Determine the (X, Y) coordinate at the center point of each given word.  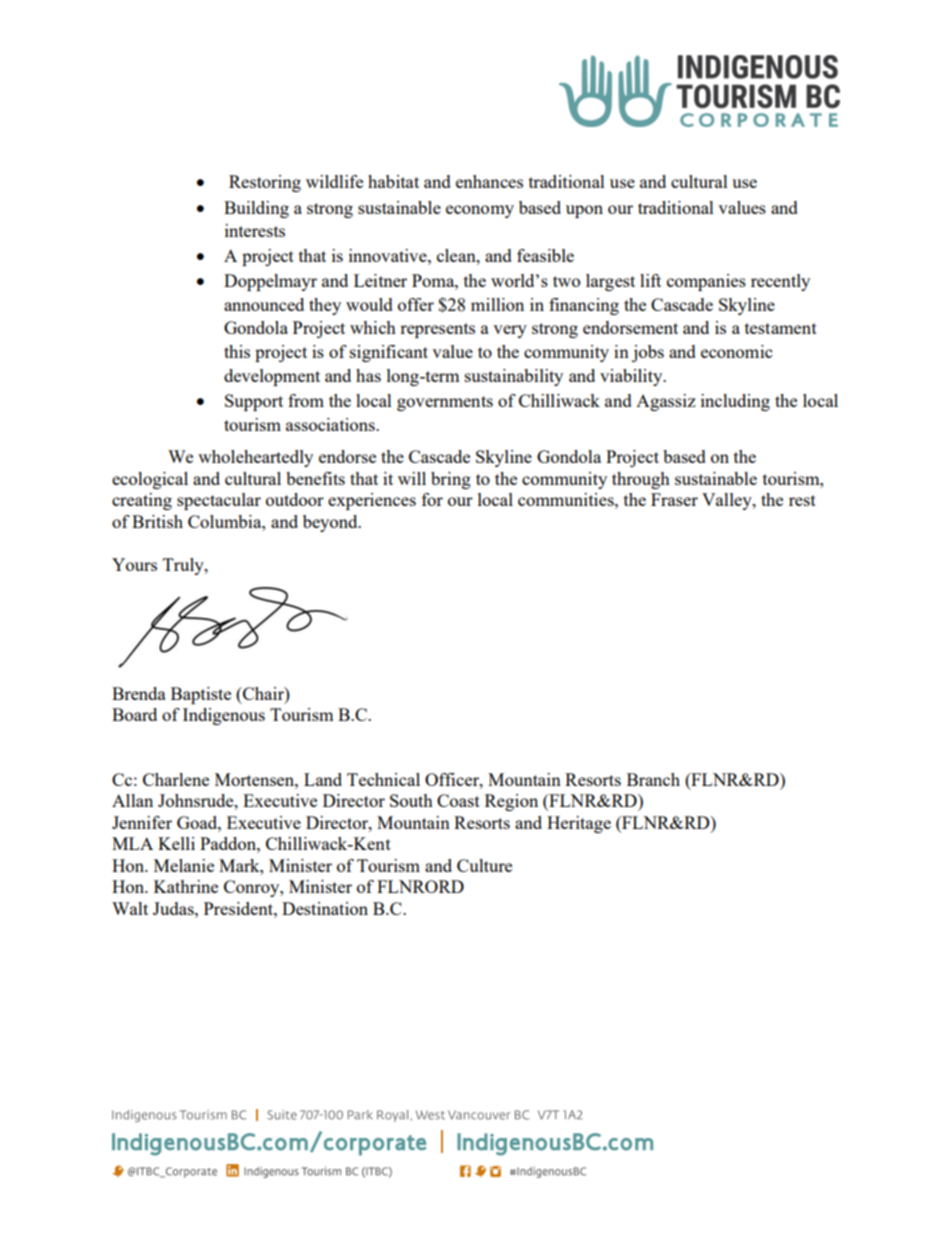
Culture (484, 865)
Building (256, 209)
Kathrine (186, 886)
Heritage (579, 824)
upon (584, 211)
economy (480, 211)
